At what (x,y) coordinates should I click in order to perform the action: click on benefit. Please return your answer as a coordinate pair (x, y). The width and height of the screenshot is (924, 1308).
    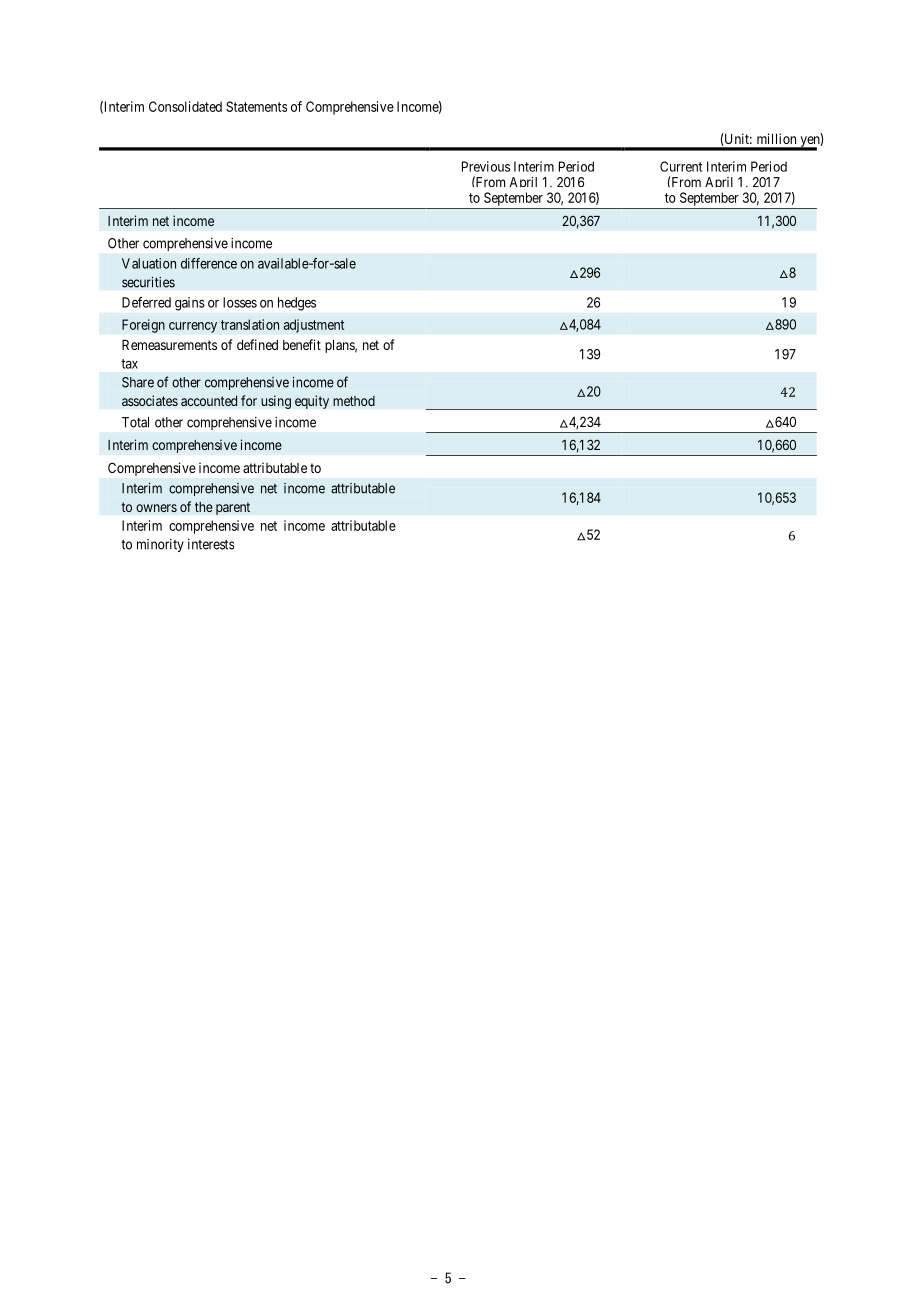
    Looking at the image, I should click on (302, 344).
